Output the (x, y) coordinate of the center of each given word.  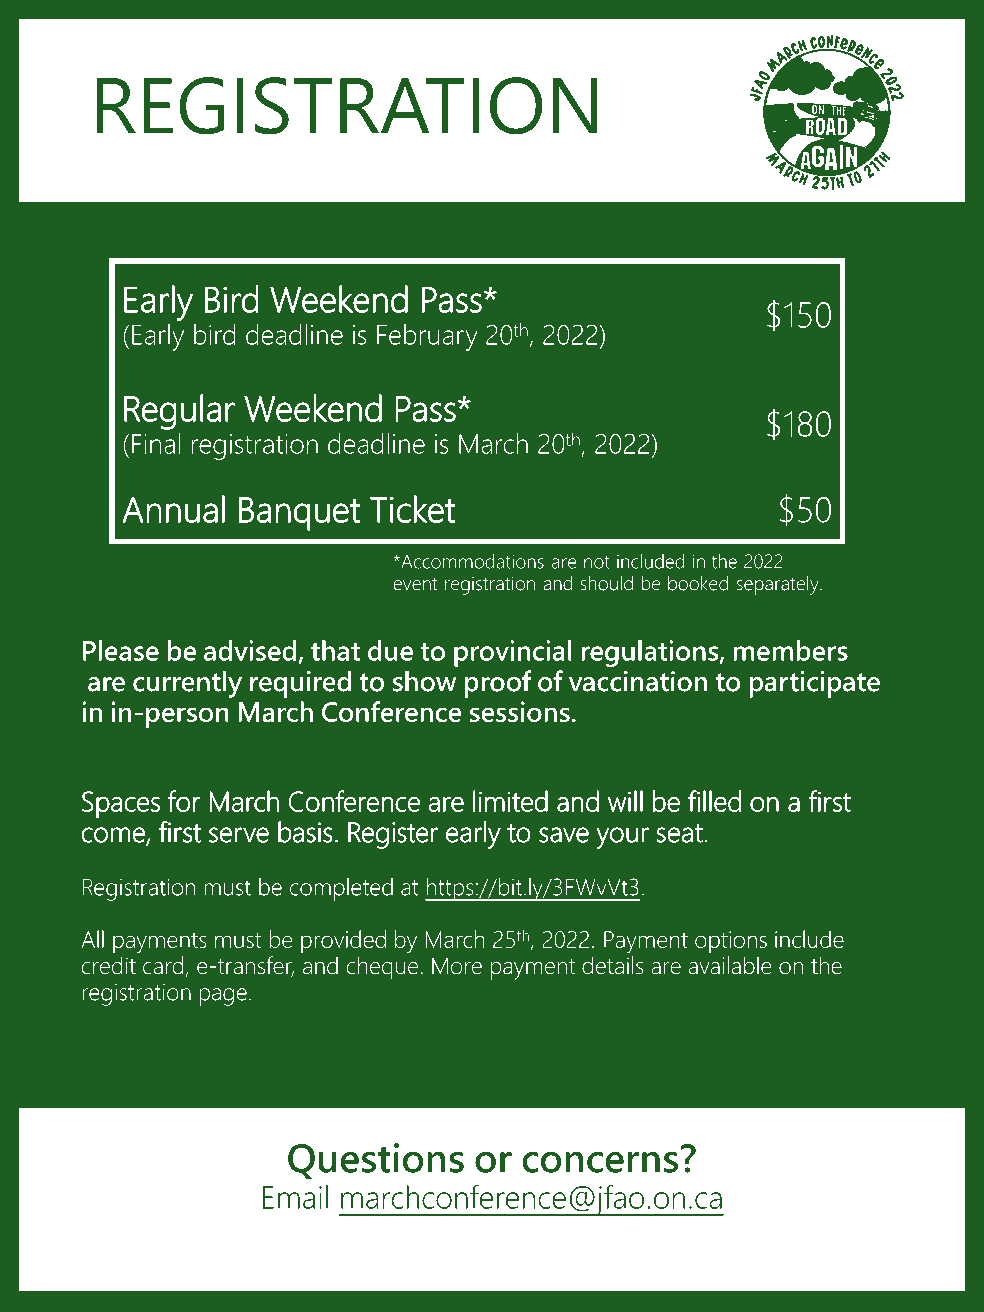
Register (393, 835)
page (223, 997)
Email (295, 1197)
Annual (173, 509)
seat (680, 833)
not (597, 562)
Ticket (413, 509)
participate (814, 684)
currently (187, 684)
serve (239, 835)
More (457, 966)
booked (698, 583)
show (424, 681)
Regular (179, 412)
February (427, 337)
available (730, 965)
